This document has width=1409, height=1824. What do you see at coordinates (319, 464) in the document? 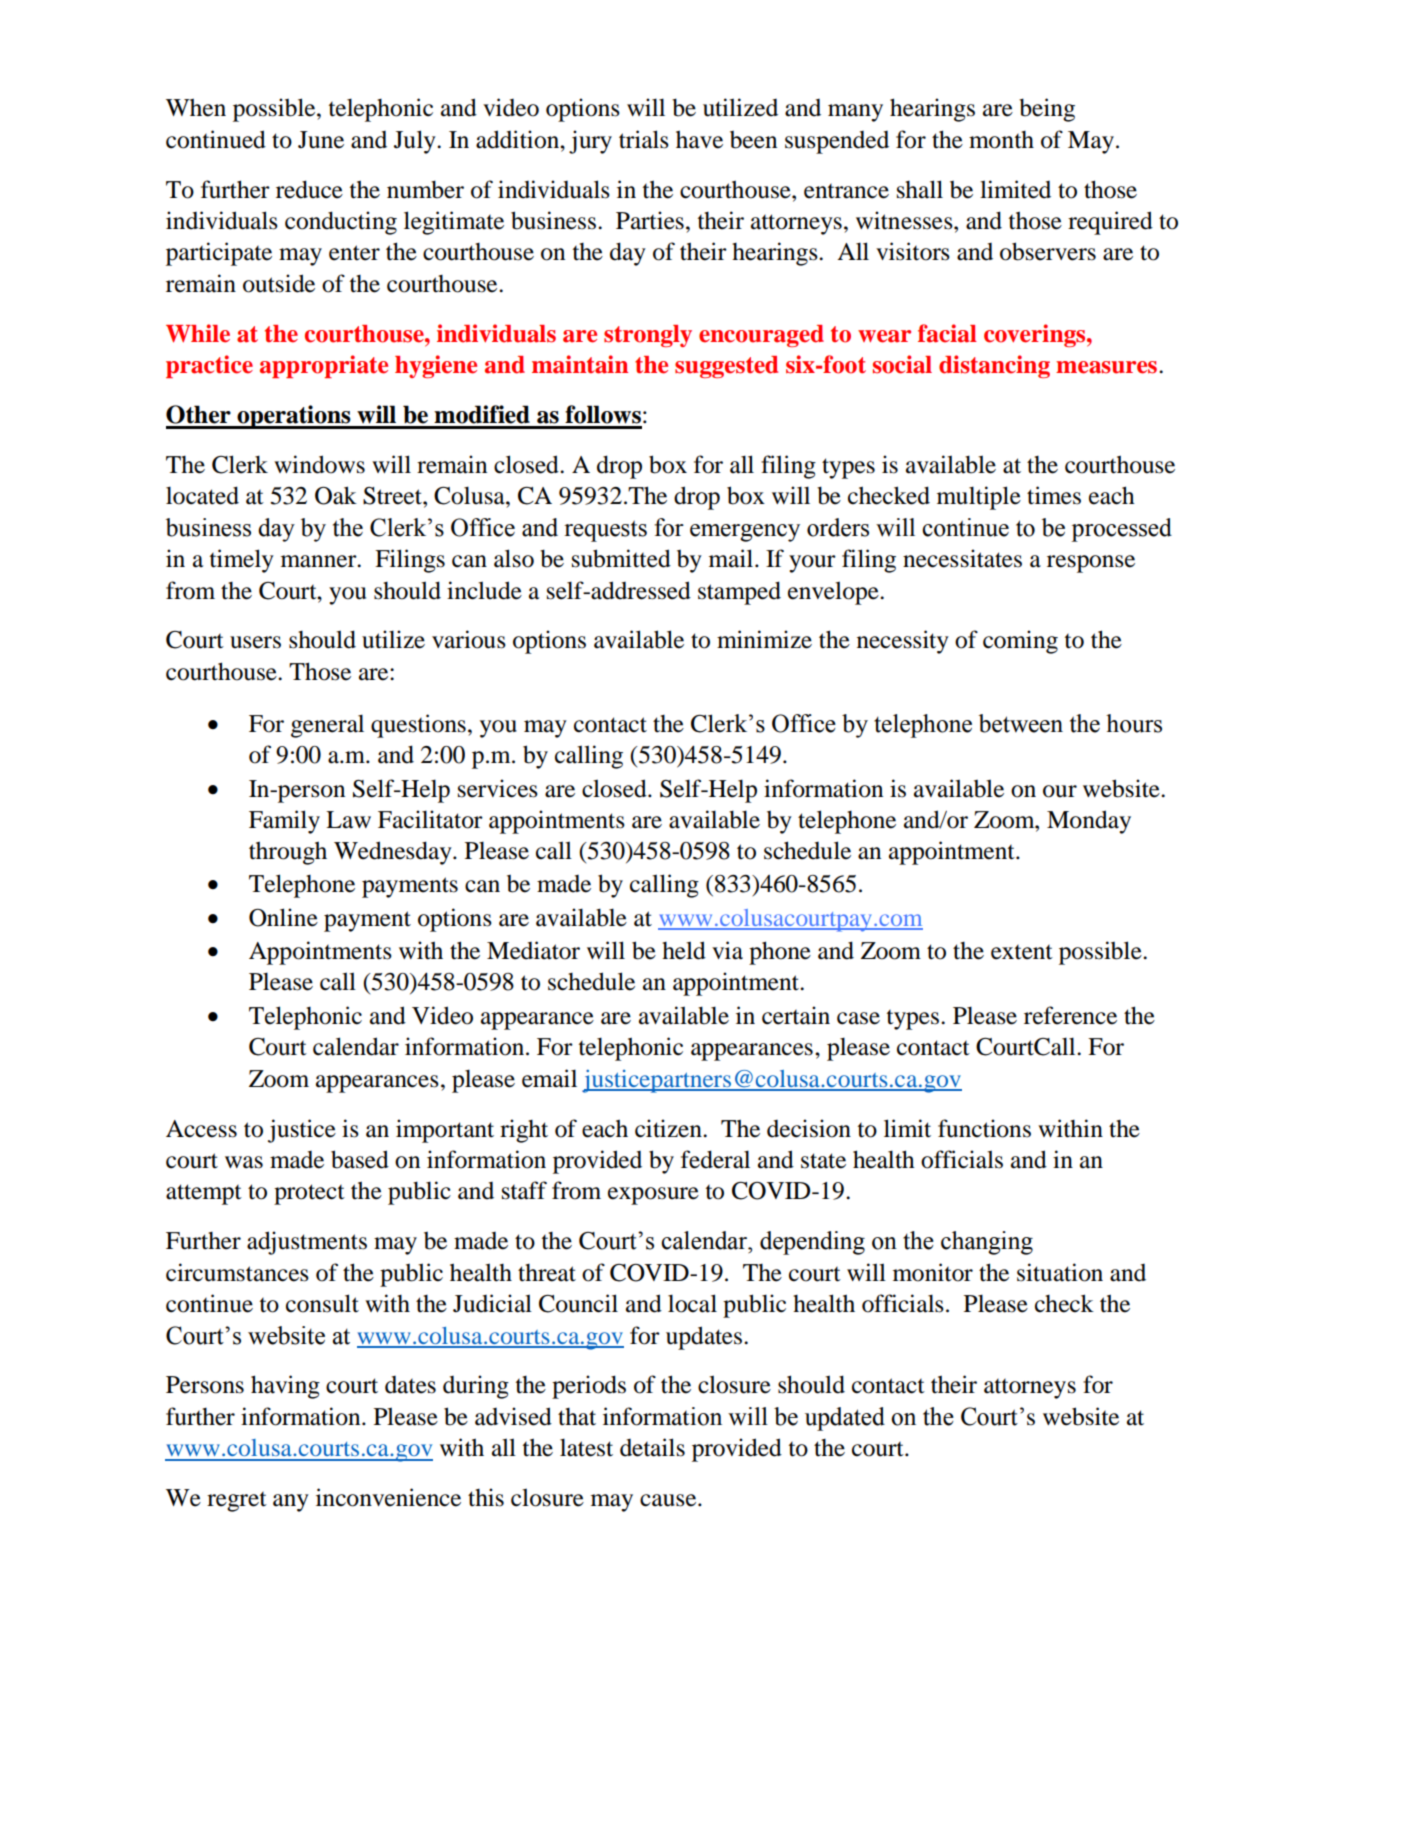
I see `windows` at bounding box center [319, 464].
